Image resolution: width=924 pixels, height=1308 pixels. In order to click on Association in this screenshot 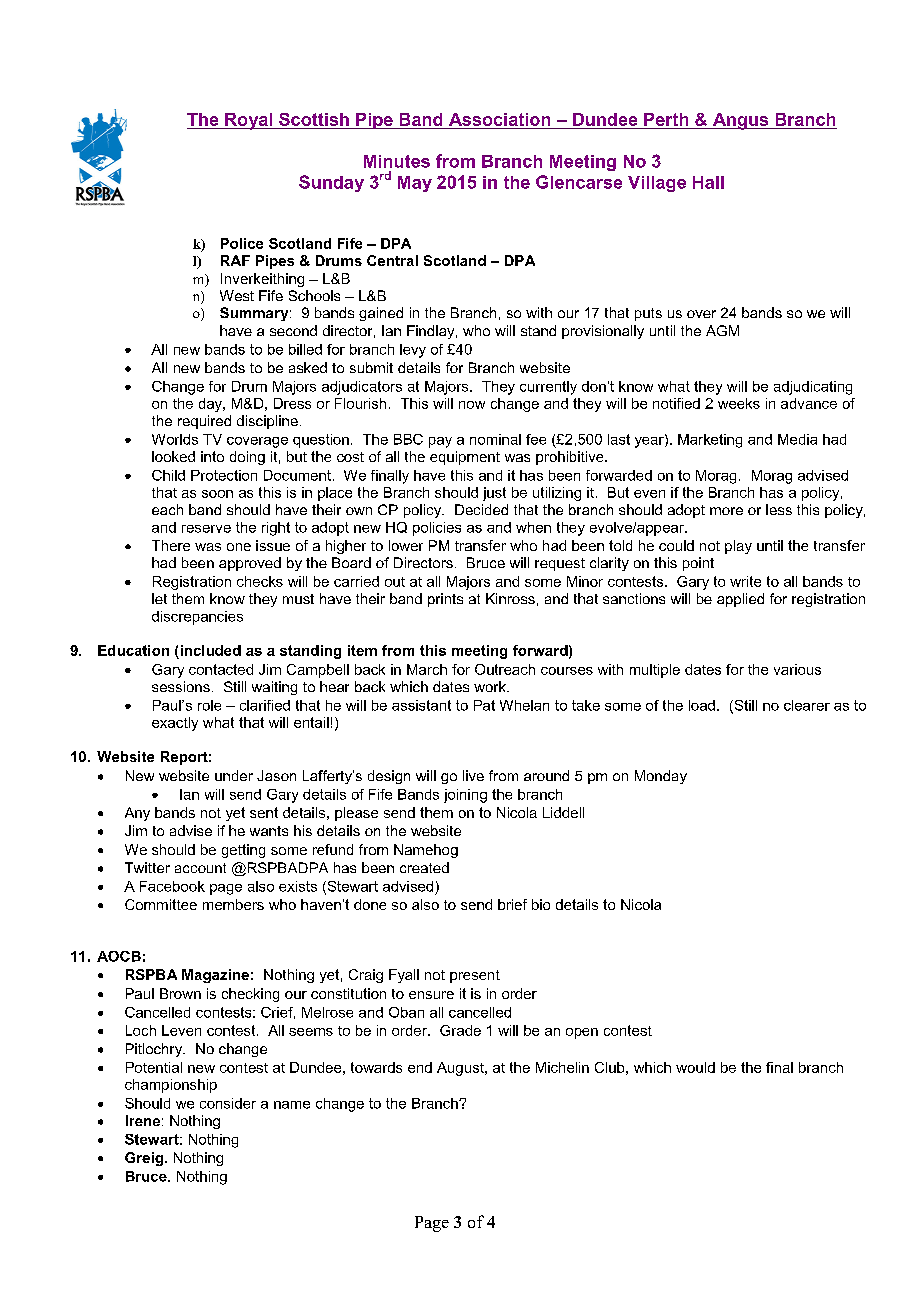, I will do `click(499, 119)`.
